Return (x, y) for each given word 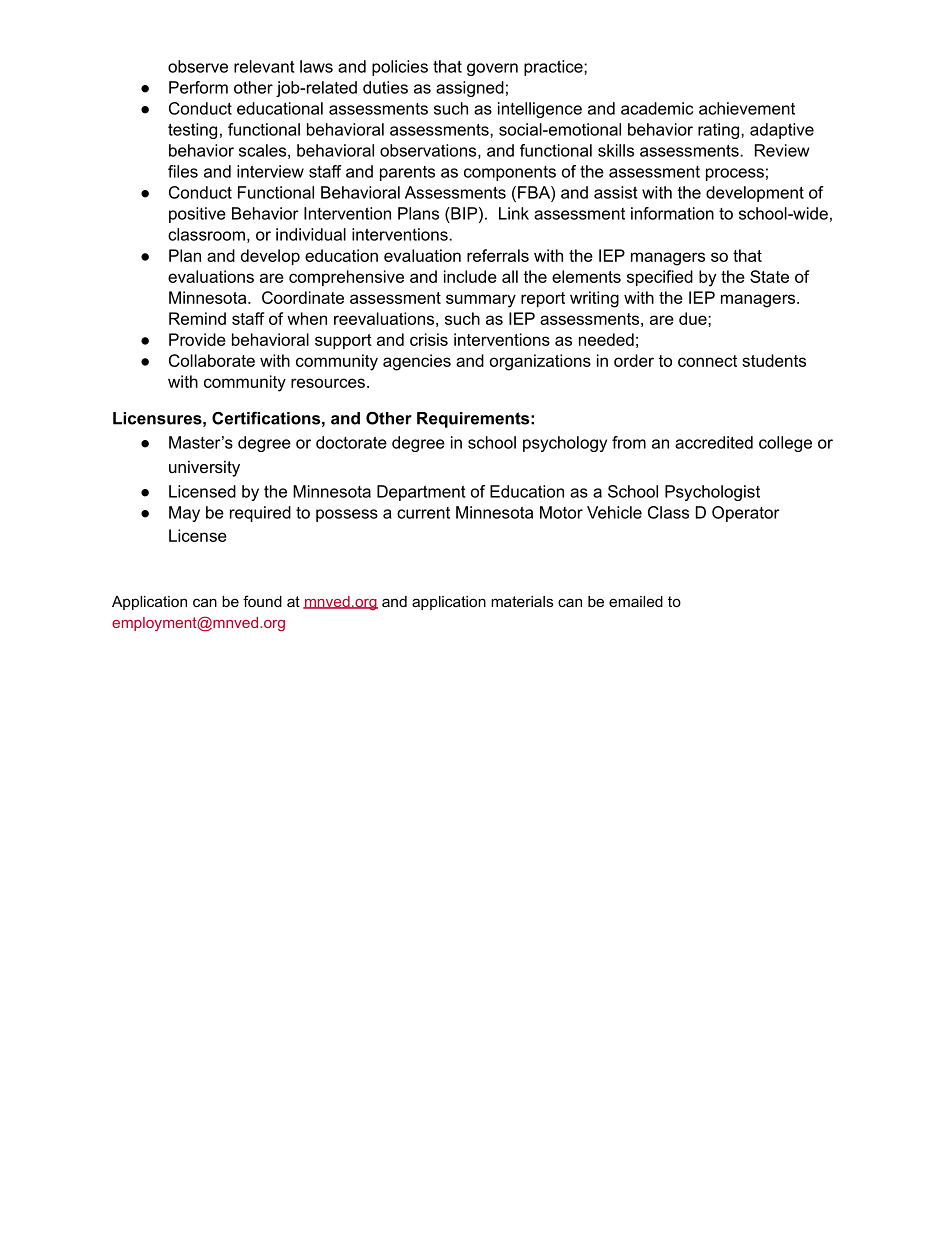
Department (421, 493)
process (735, 174)
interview (270, 171)
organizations (540, 362)
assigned (470, 89)
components (510, 173)
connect (707, 361)
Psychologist (712, 493)
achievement (747, 108)
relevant (264, 66)
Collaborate (212, 360)
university (204, 468)
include (470, 276)
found (262, 601)
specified (660, 278)
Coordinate (303, 297)
